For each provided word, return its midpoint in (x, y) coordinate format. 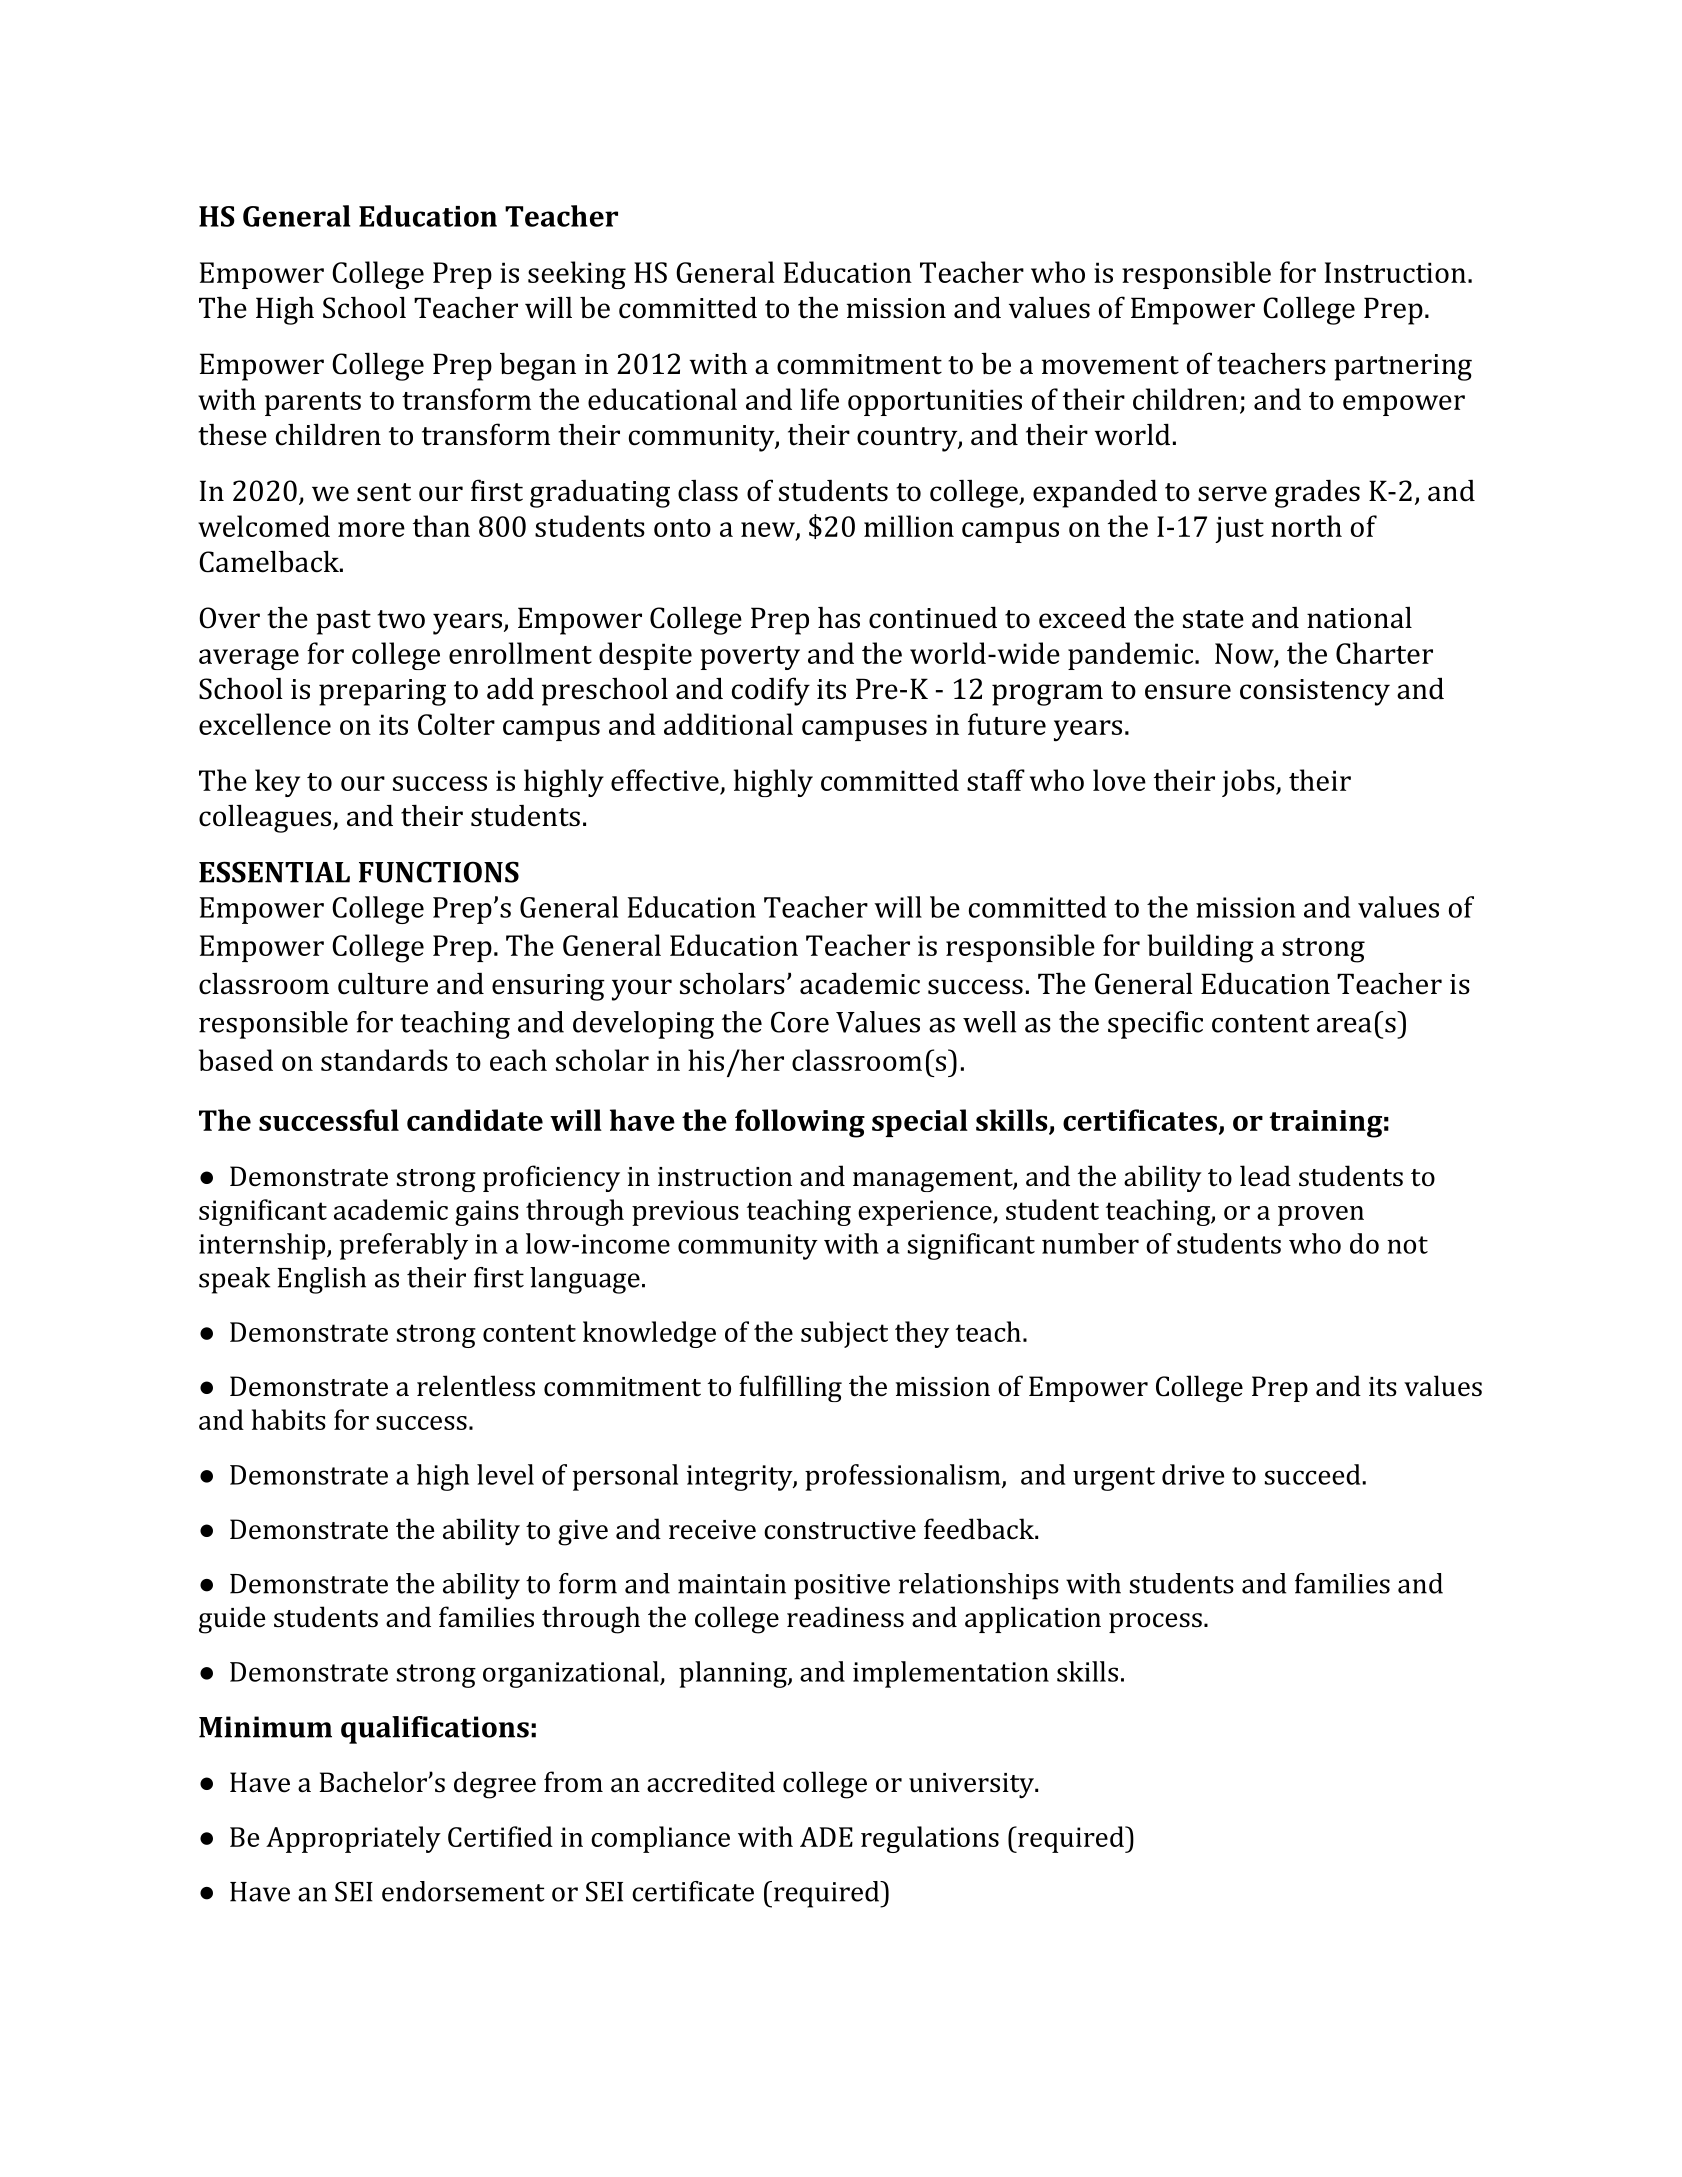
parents (313, 404)
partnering (1403, 367)
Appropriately (353, 1839)
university (972, 1785)
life (820, 399)
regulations (930, 1839)
